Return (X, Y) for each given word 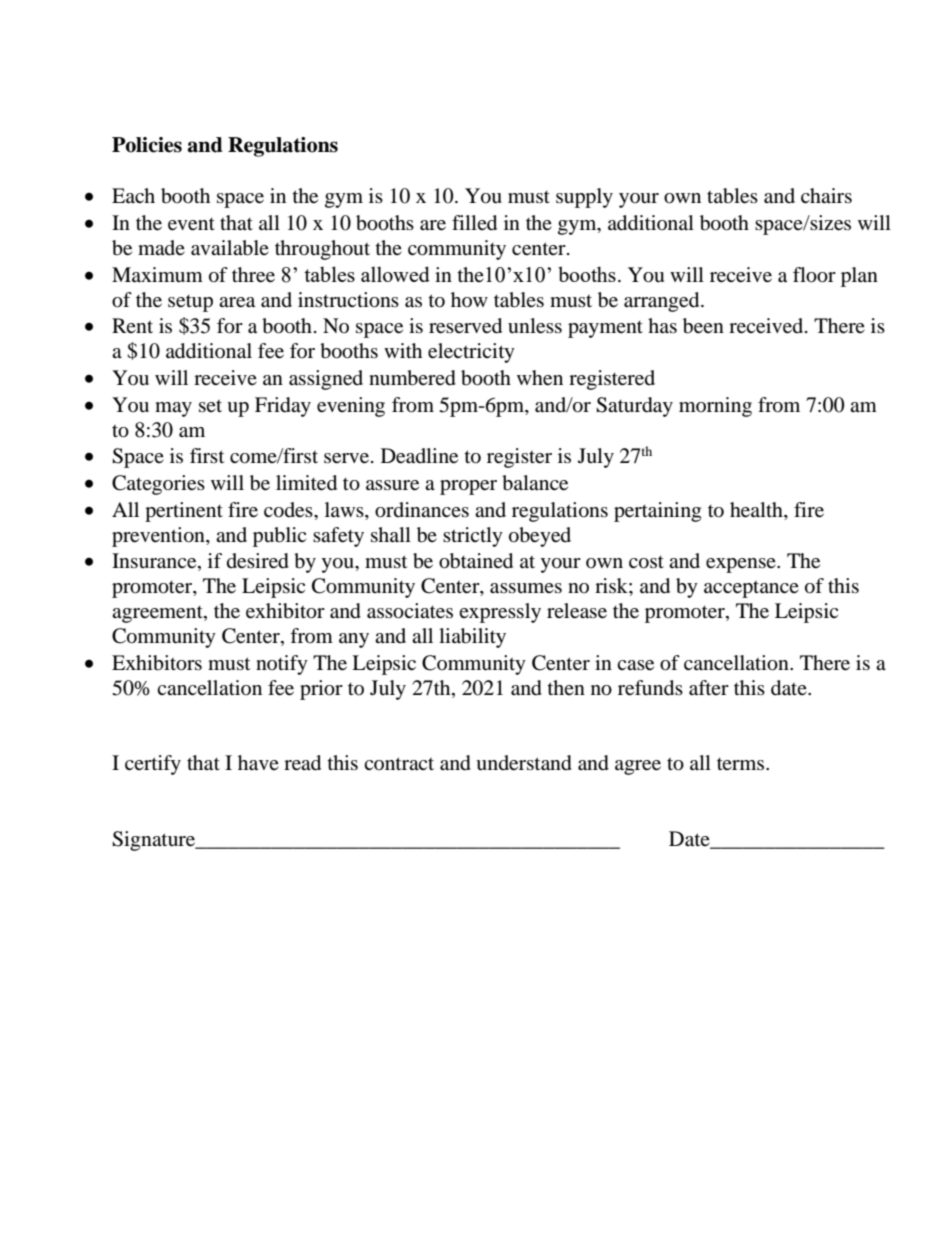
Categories (158, 485)
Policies (147, 145)
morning (715, 407)
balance (535, 483)
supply (584, 198)
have (258, 763)
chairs (826, 195)
